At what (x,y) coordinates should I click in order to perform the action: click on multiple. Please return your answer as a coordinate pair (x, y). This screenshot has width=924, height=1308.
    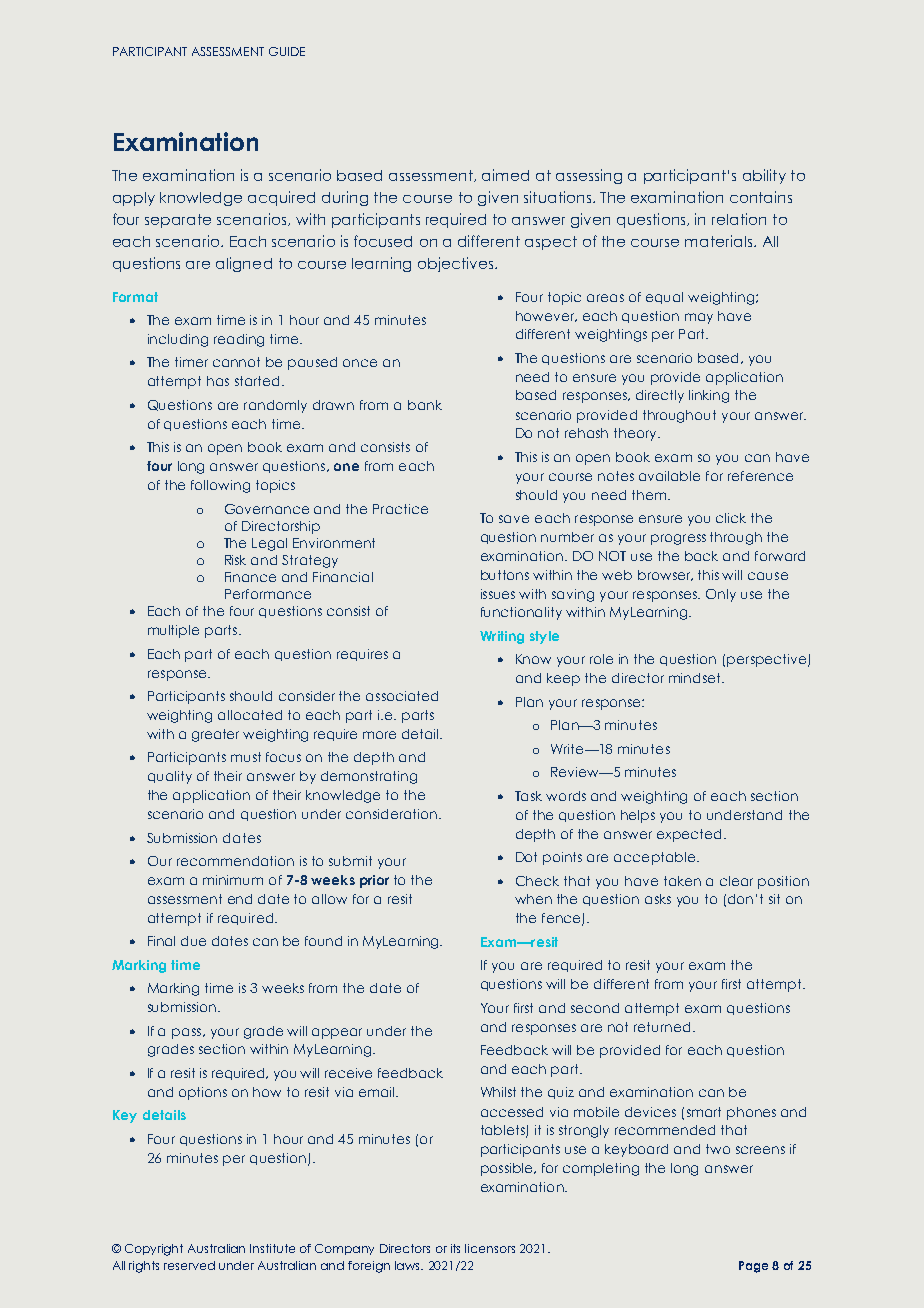
    Looking at the image, I should click on (173, 631).
